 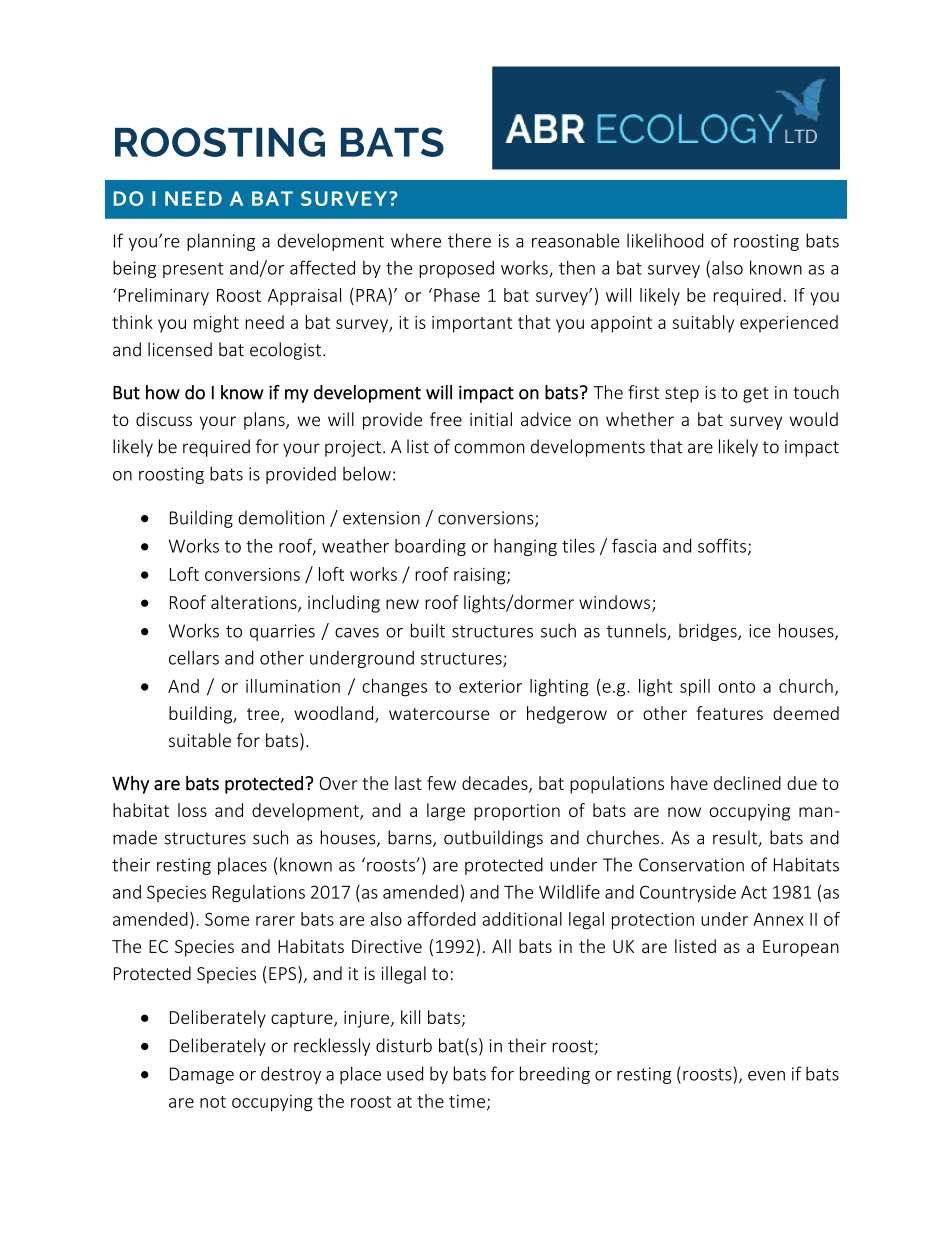 What do you see at coordinates (193, 270) in the page?
I see `present` at bounding box center [193, 270].
